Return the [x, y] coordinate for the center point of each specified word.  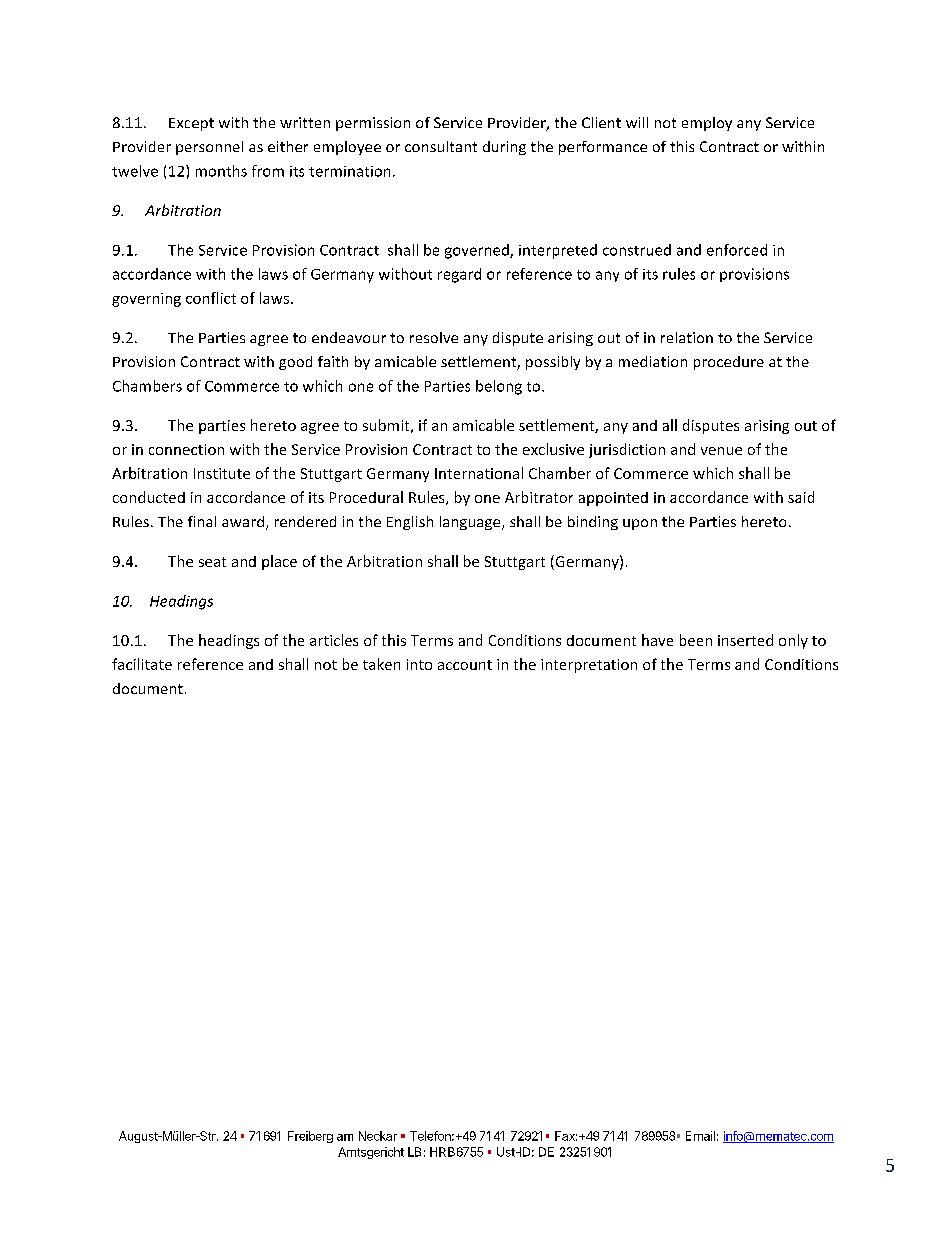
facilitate [142, 664]
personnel [209, 148]
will [637, 122]
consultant [441, 146]
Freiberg [310, 1137]
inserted [745, 640]
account [465, 665]
